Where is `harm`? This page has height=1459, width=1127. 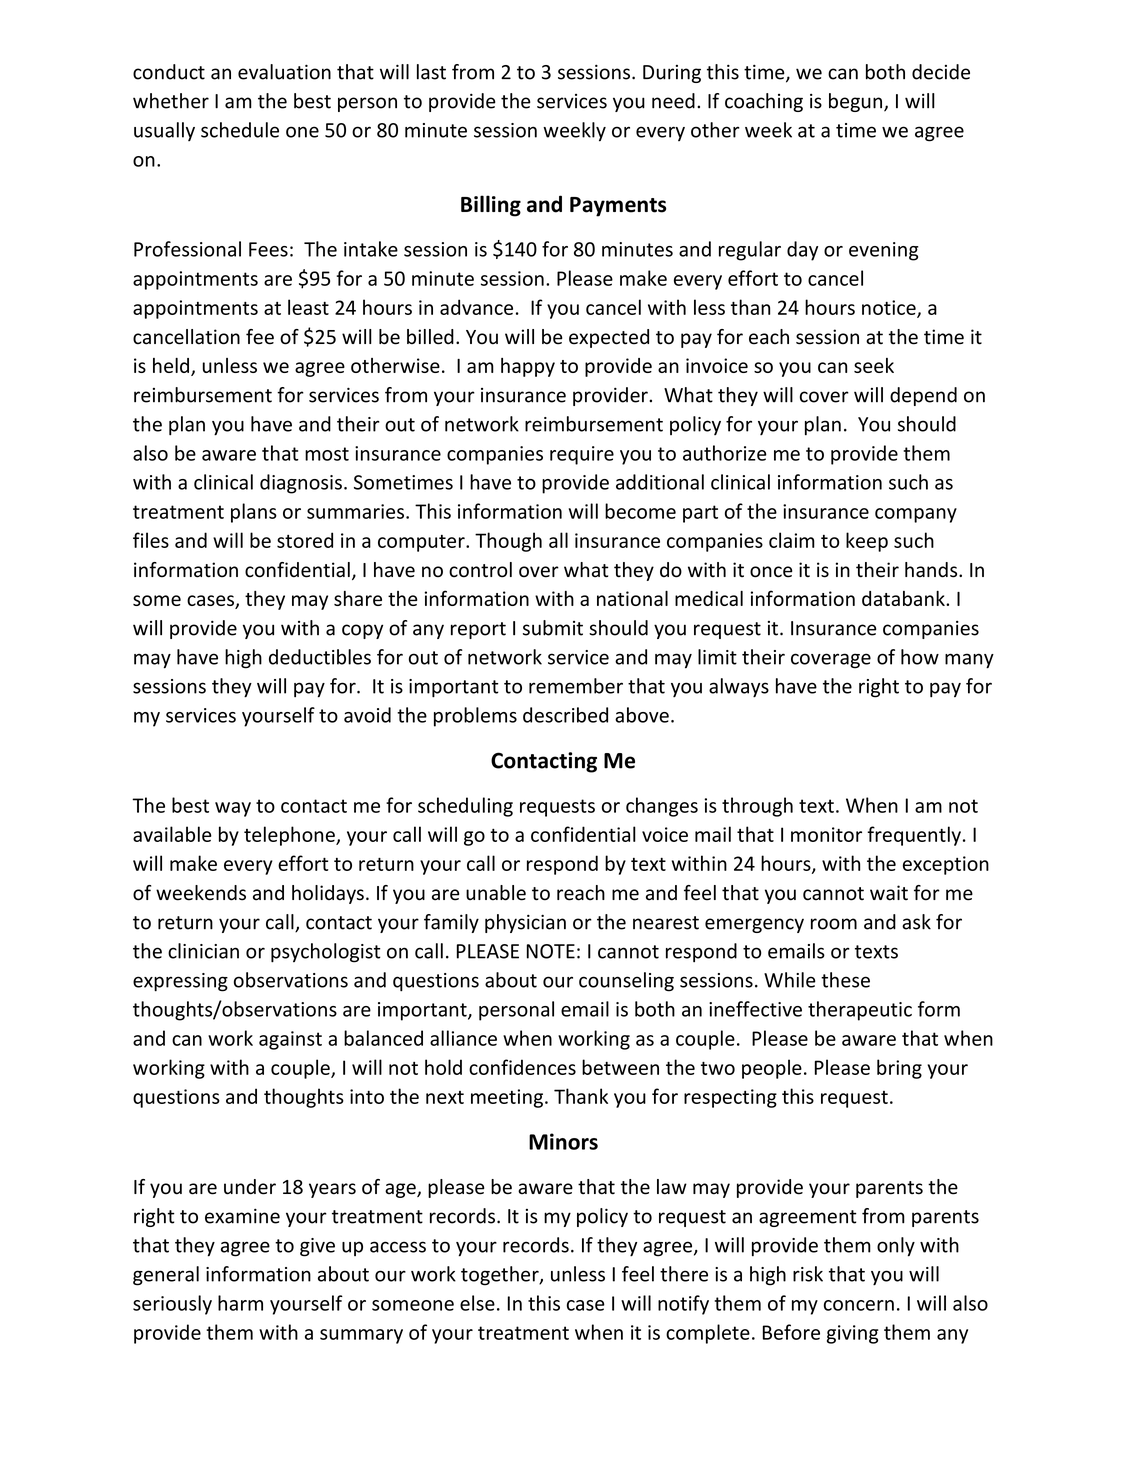 harm is located at coordinates (240, 1303).
